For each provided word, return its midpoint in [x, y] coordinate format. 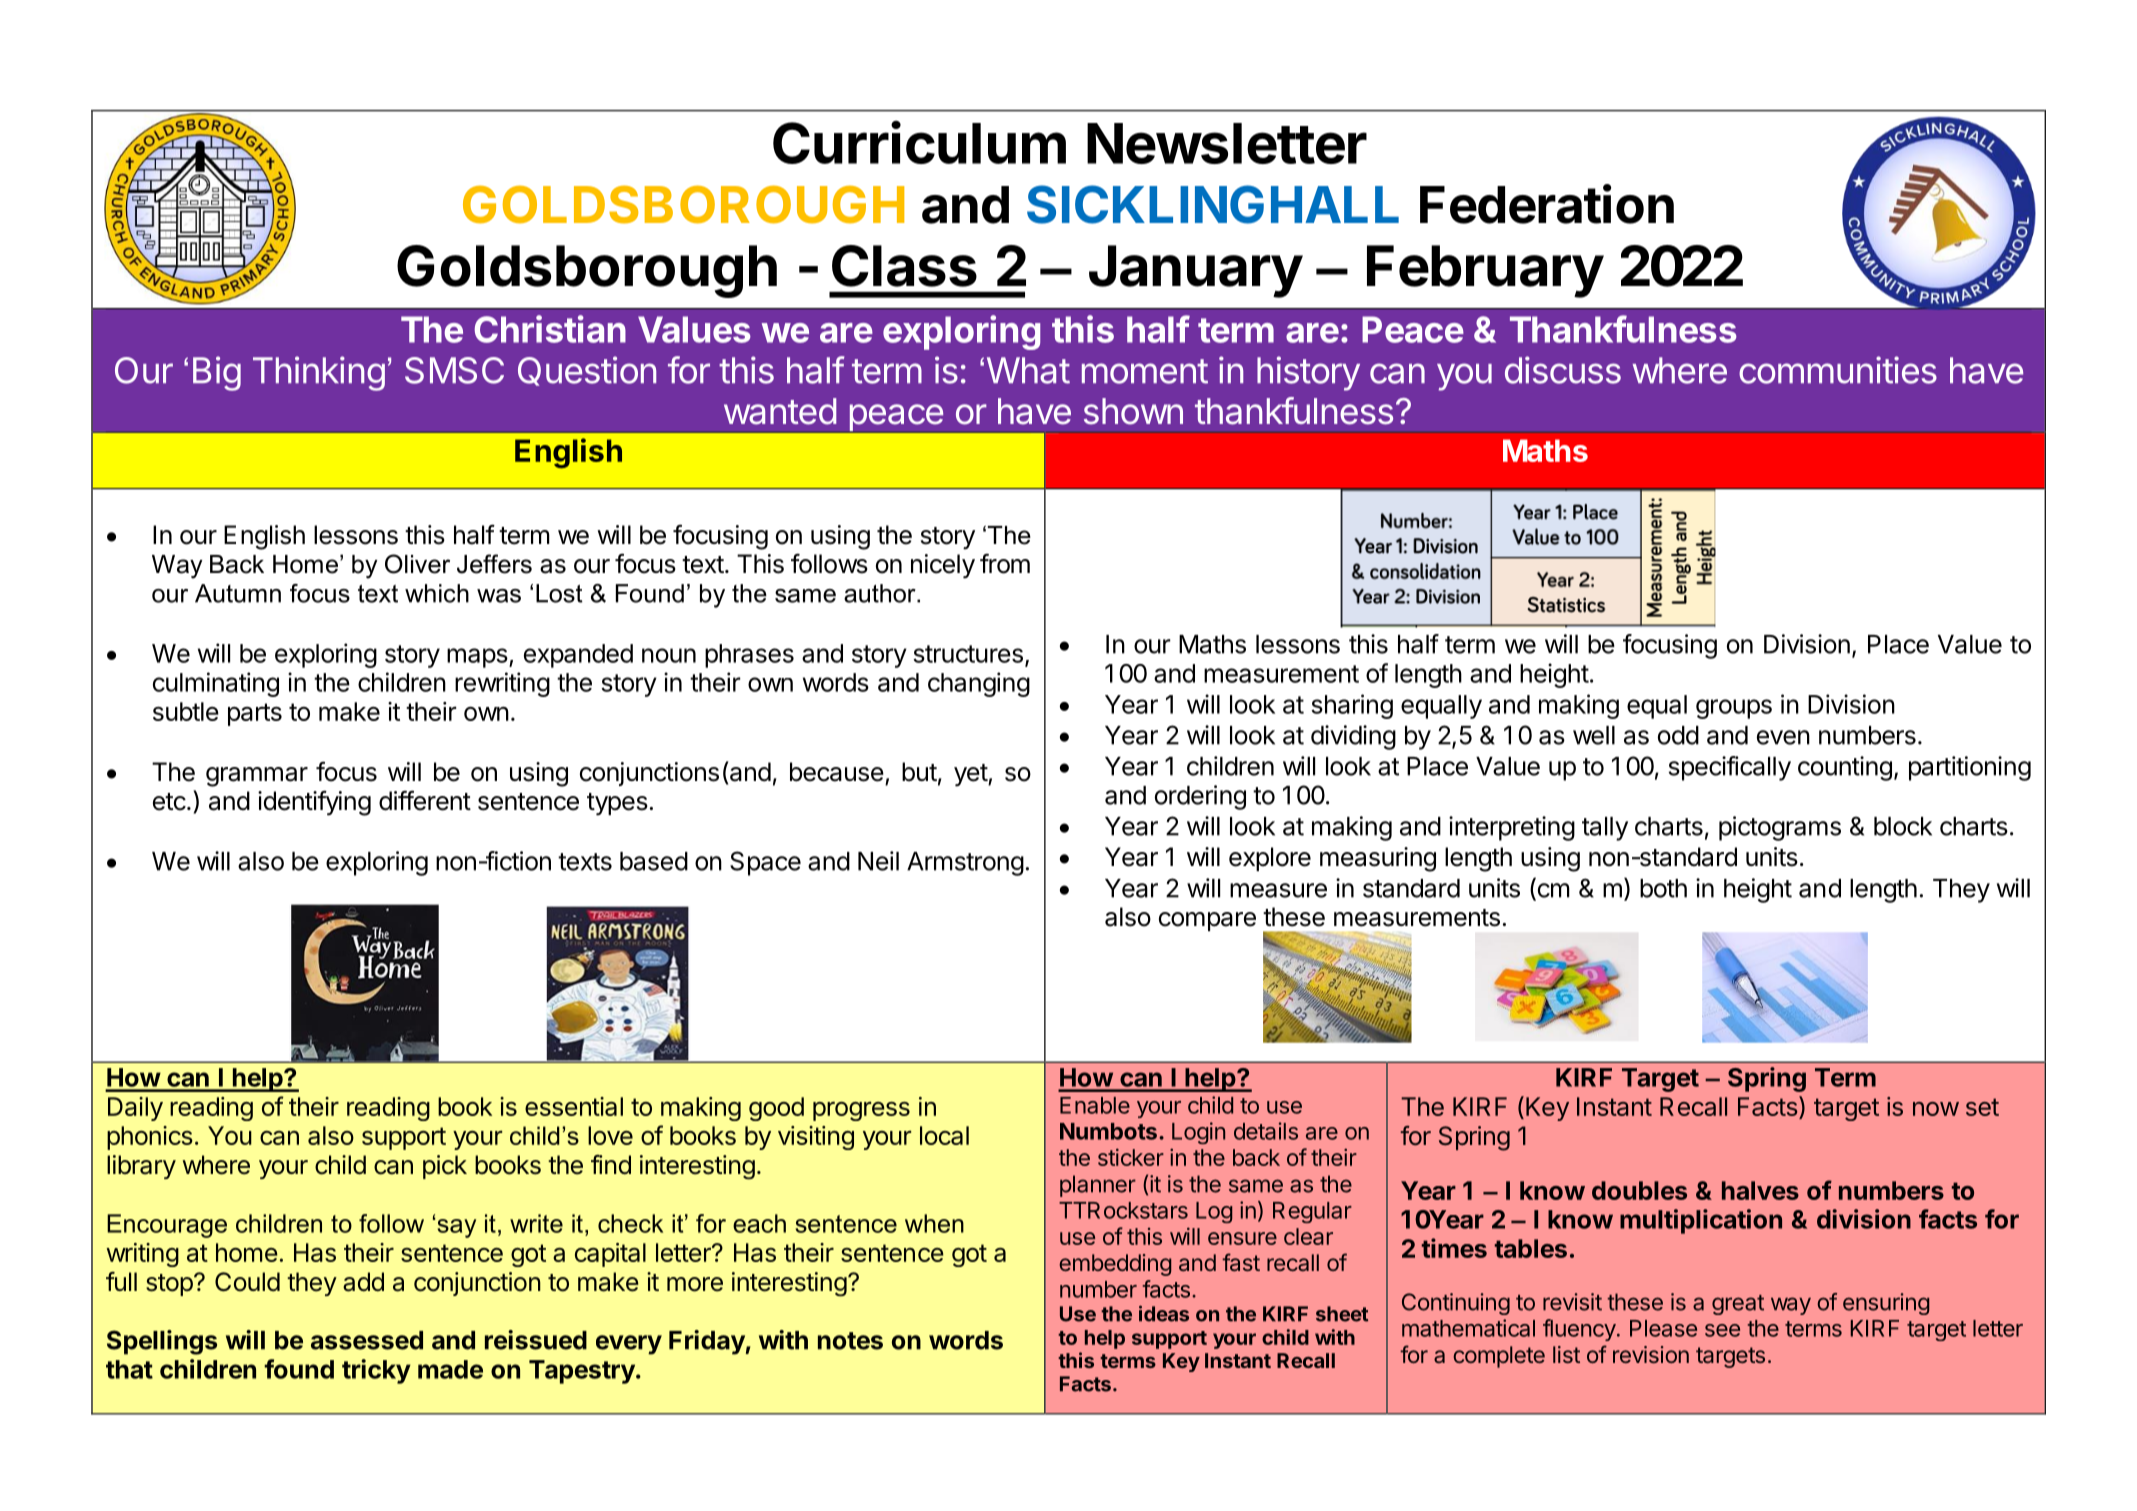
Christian [550, 329]
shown [1133, 411]
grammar [257, 777]
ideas [1164, 1313]
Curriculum [919, 142]
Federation [1547, 204]
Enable [1095, 1105]
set [1982, 1107]
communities [1838, 370]
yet [971, 775]
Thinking [319, 373]
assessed [367, 1340]
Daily [135, 1109]
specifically [1730, 768]
